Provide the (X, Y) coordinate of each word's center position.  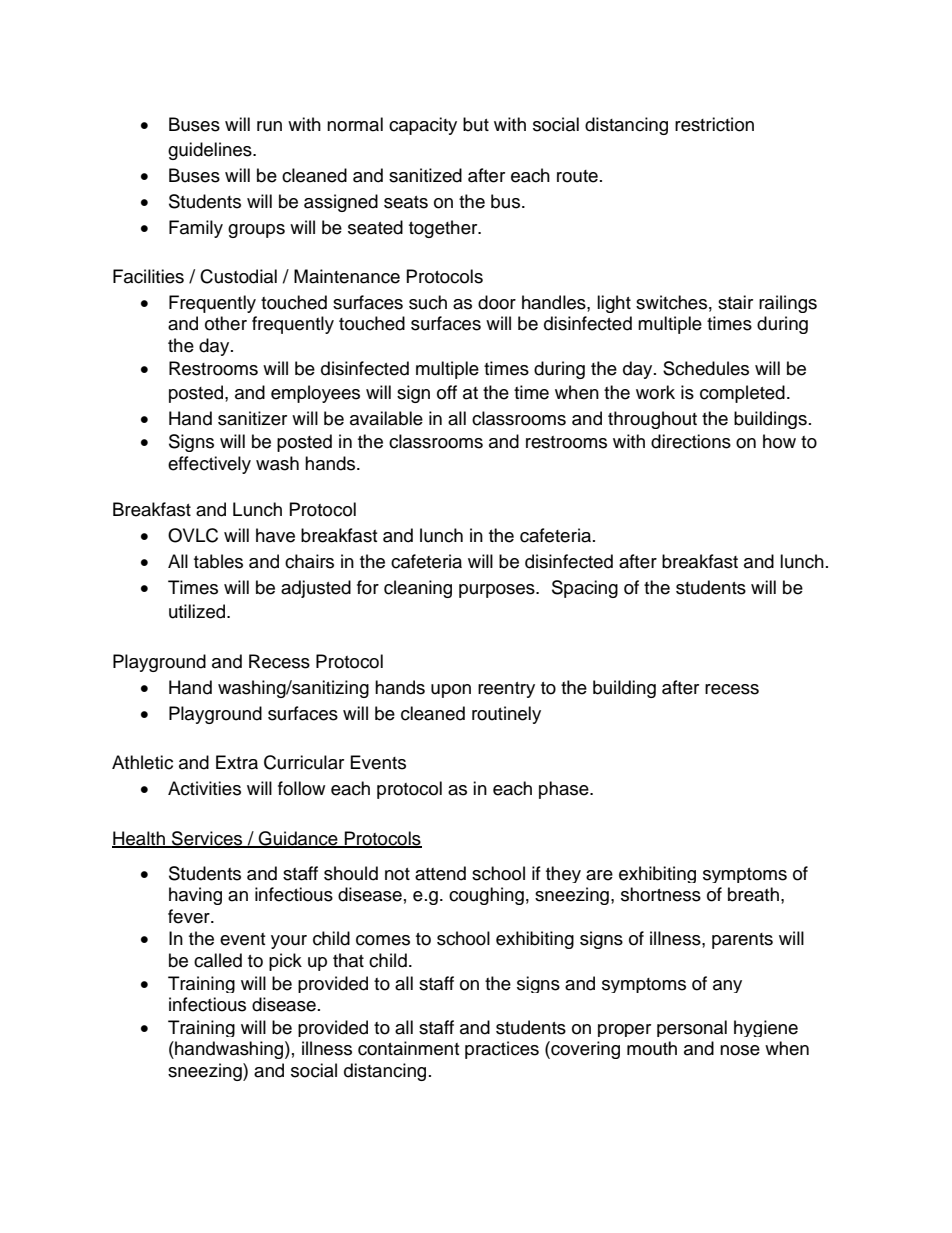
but (476, 124)
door (497, 302)
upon (451, 691)
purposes (498, 591)
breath (753, 894)
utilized (198, 611)
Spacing (585, 589)
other (226, 323)
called (218, 960)
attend (440, 873)
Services (207, 839)
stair (735, 302)
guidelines (211, 151)
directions (691, 441)
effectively (209, 465)
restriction (714, 124)
